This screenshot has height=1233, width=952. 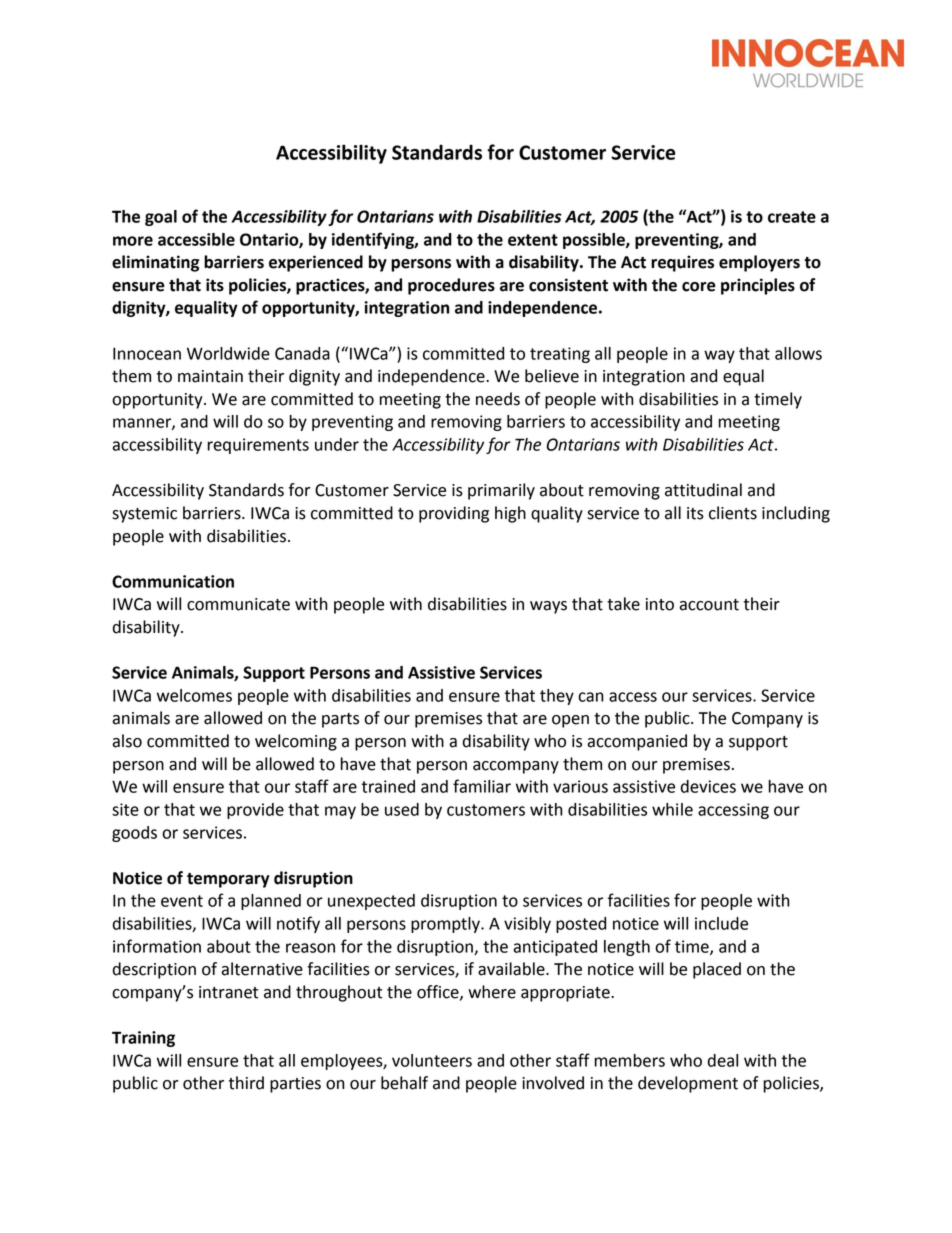 I want to click on temporary, so click(x=228, y=880).
